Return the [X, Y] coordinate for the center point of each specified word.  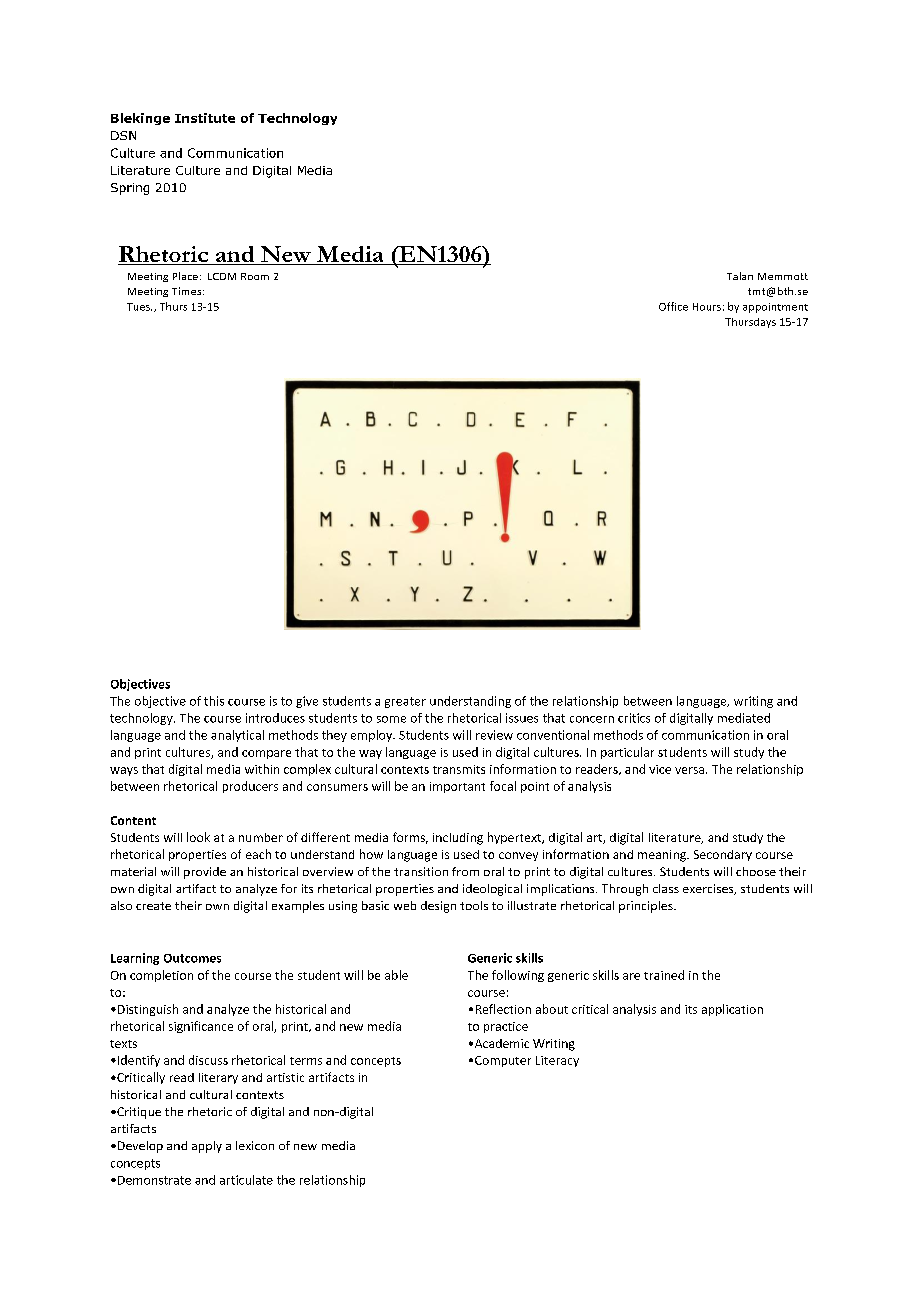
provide [205, 873]
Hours [707, 307]
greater [405, 702]
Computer [503, 1061]
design [438, 907]
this [214, 701]
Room [255, 276]
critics [634, 718]
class [666, 888]
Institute [205, 118]
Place [185, 276]
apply [207, 1147]
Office [673, 306]
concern [592, 719]
